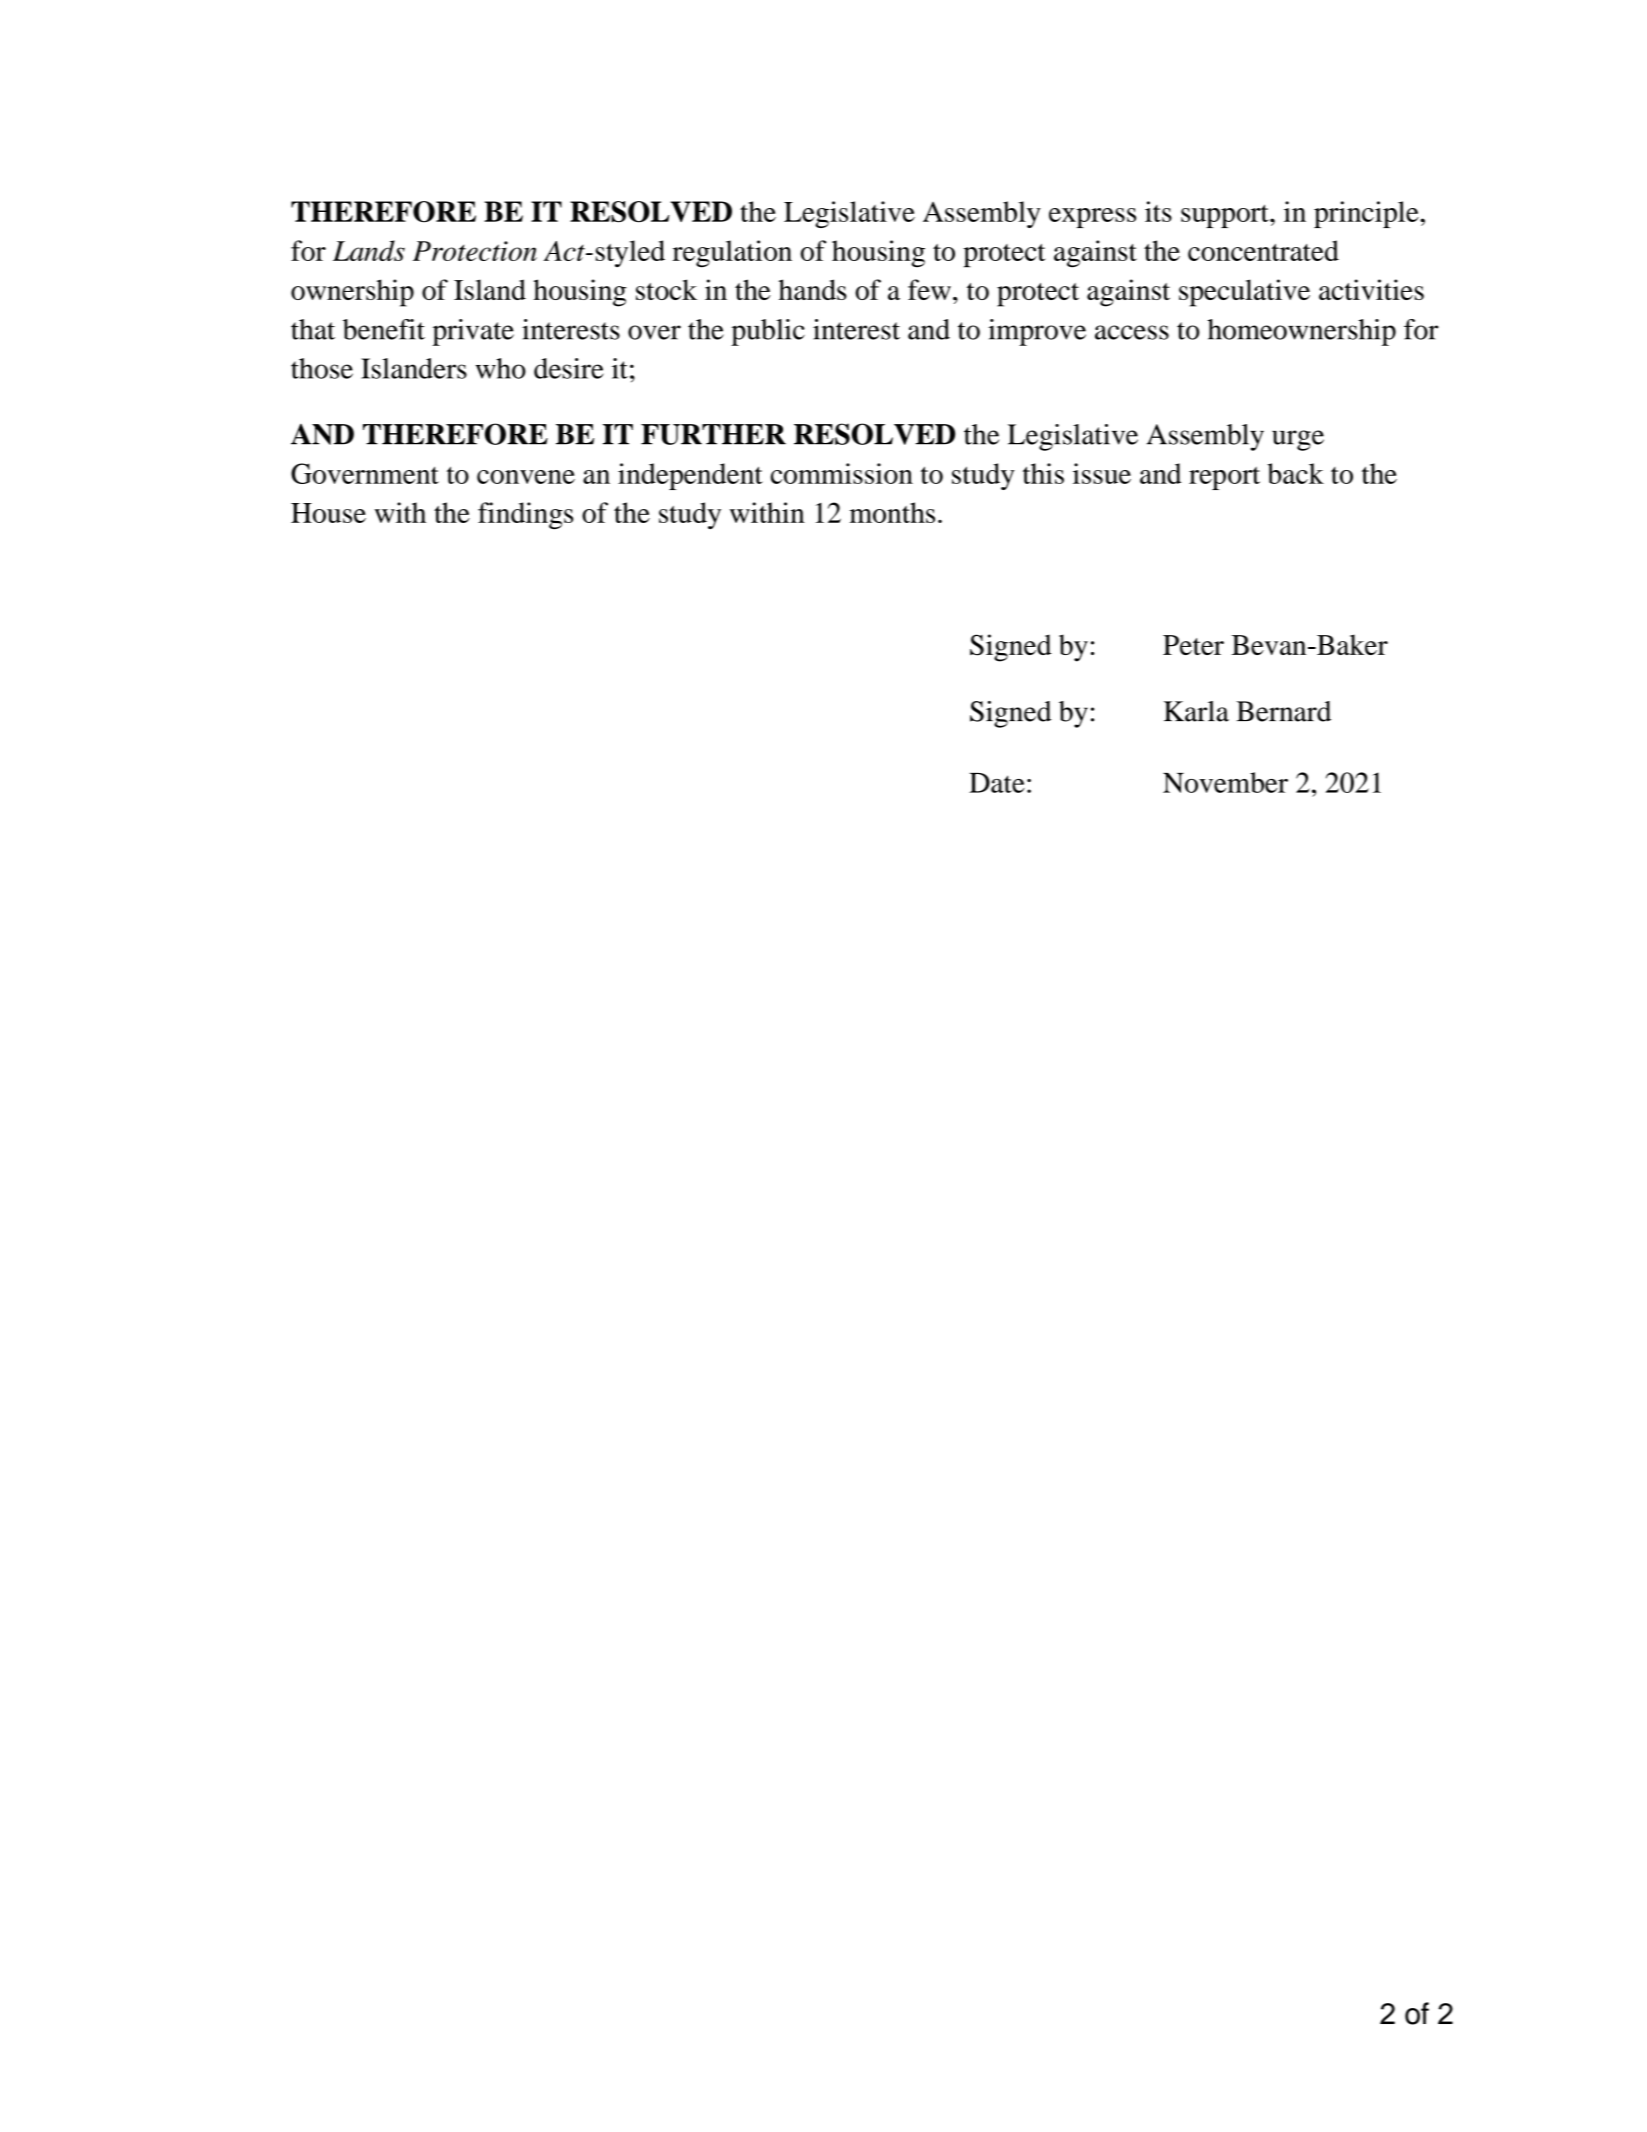  What do you see at coordinates (369, 250) in the page?
I see `Lands` at bounding box center [369, 250].
